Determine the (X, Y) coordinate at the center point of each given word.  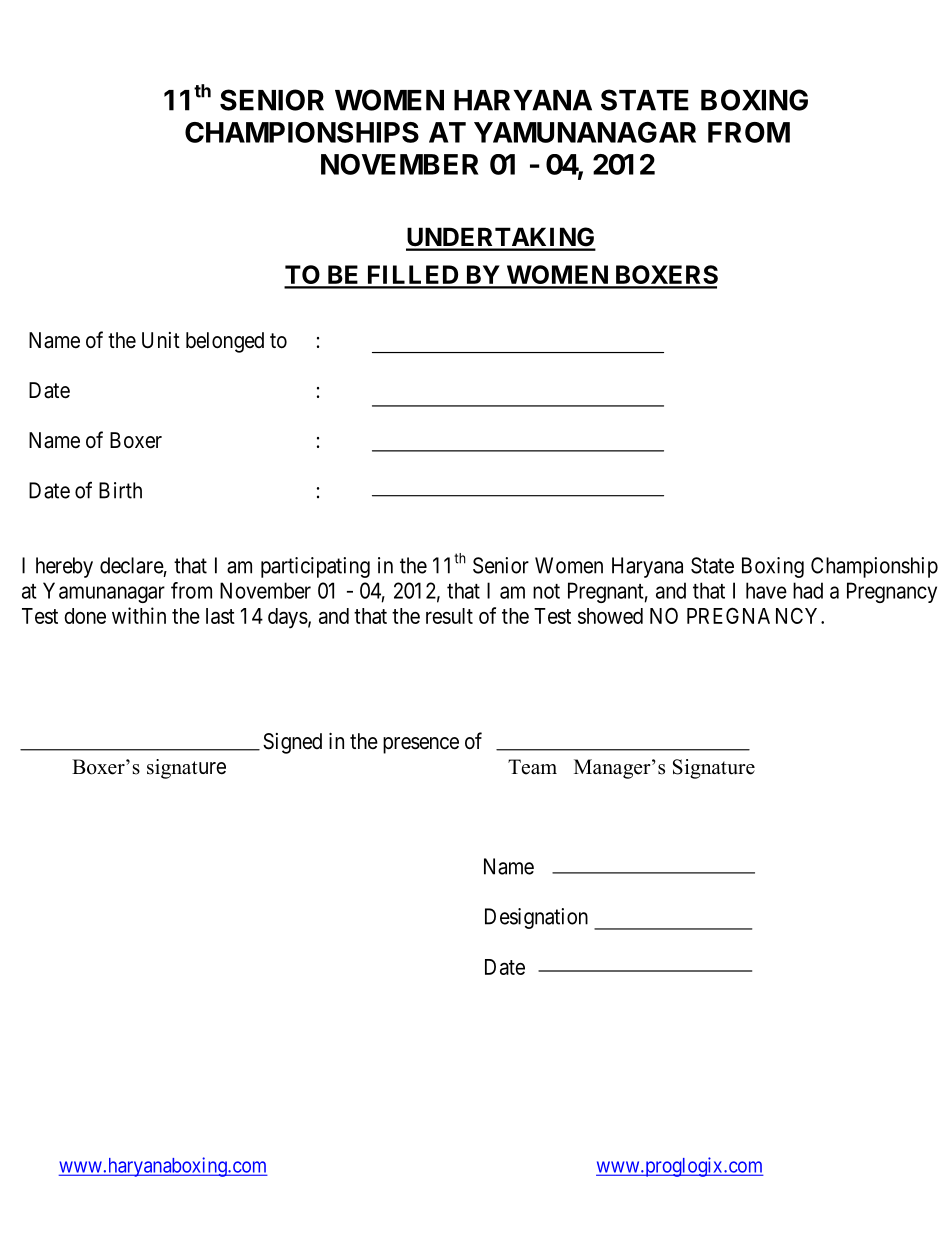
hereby (64, 567)
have (766, 590)
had (808, 590)
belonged (225, 342)
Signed (292, 743)
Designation (536, 918)
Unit (161, 340)
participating (315, 567)
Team (532, 767)
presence (421, 745)
